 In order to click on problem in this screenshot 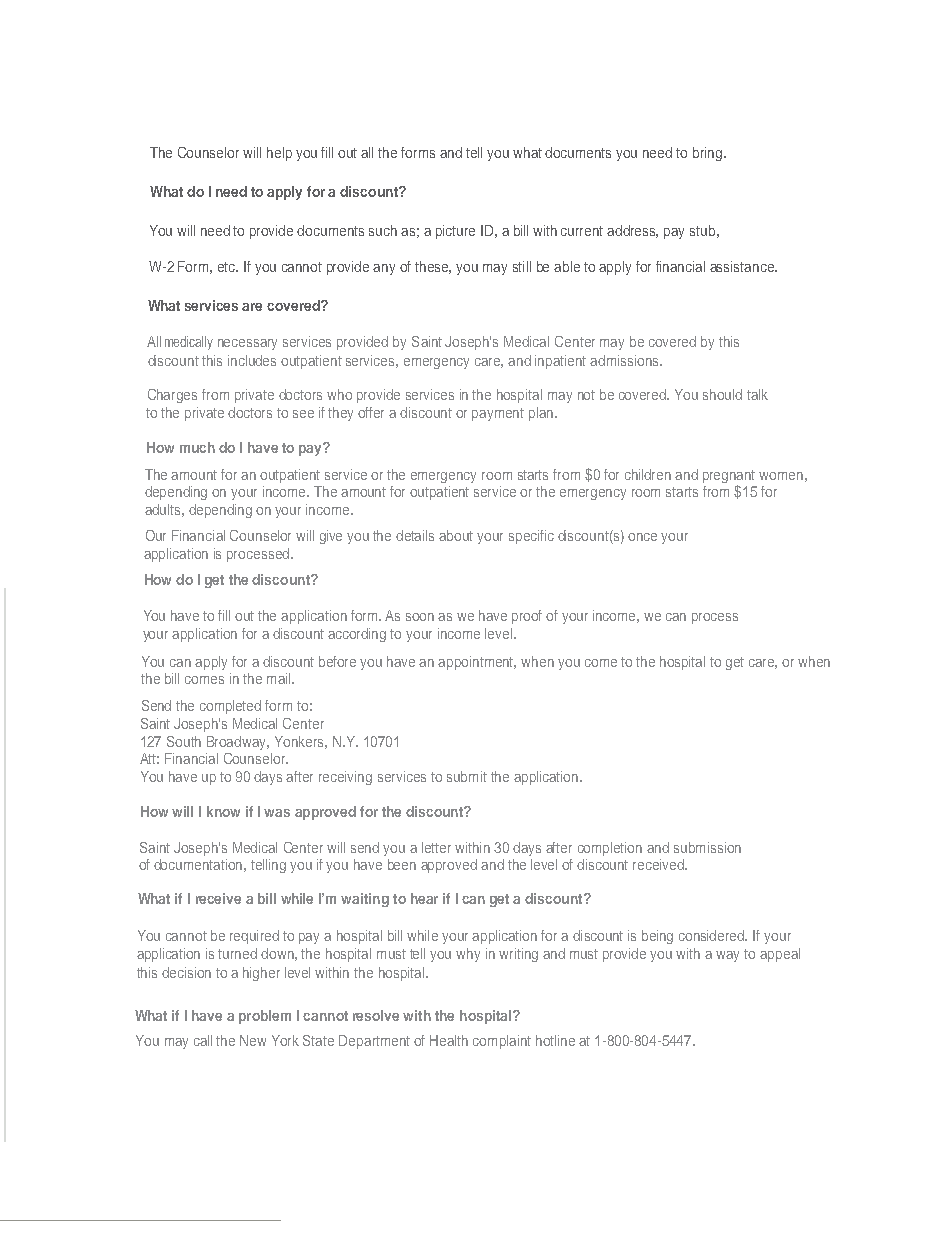, I will do `click(265, 1017)`.
